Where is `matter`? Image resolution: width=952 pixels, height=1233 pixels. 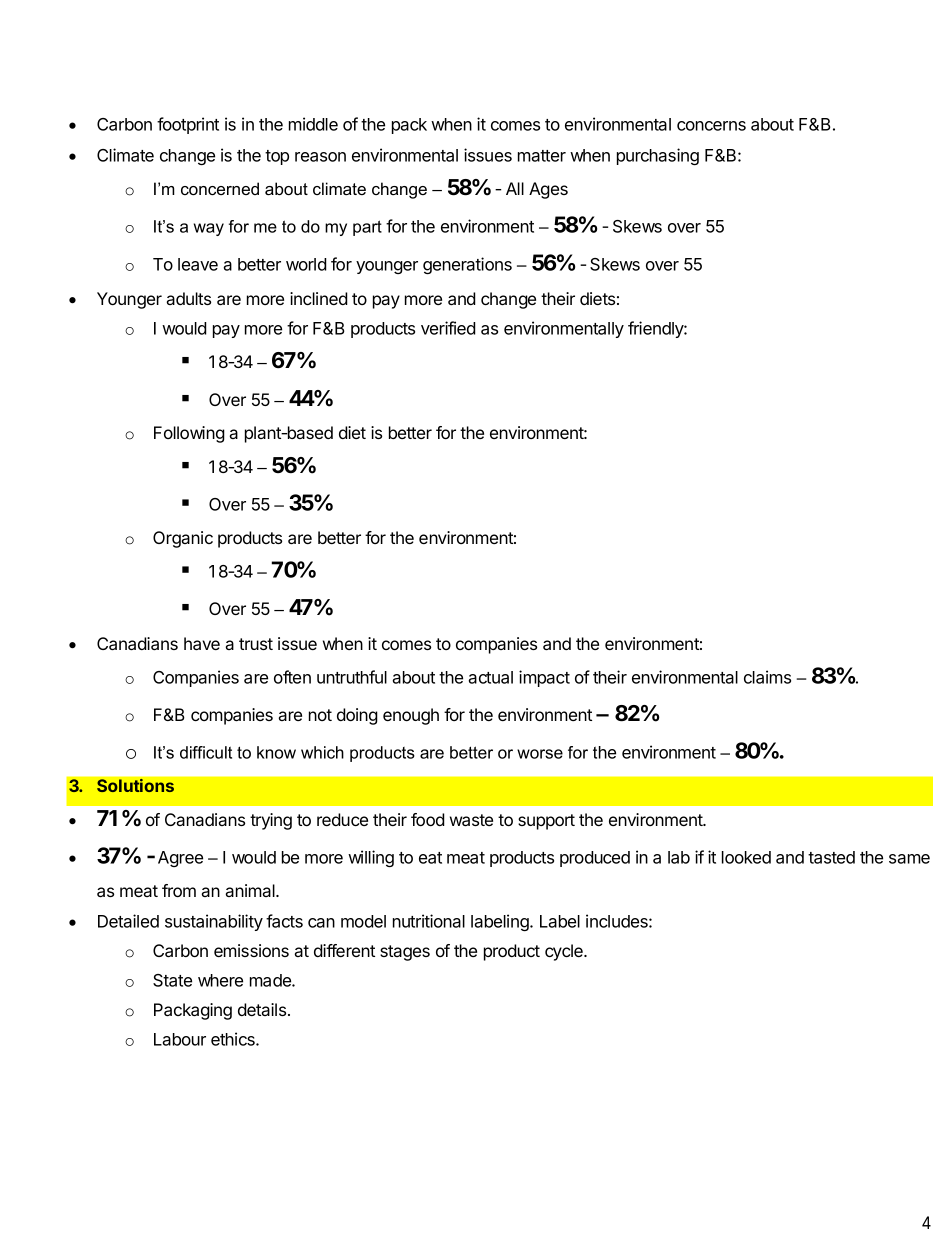
matter is located at coordinates (542, 156).
